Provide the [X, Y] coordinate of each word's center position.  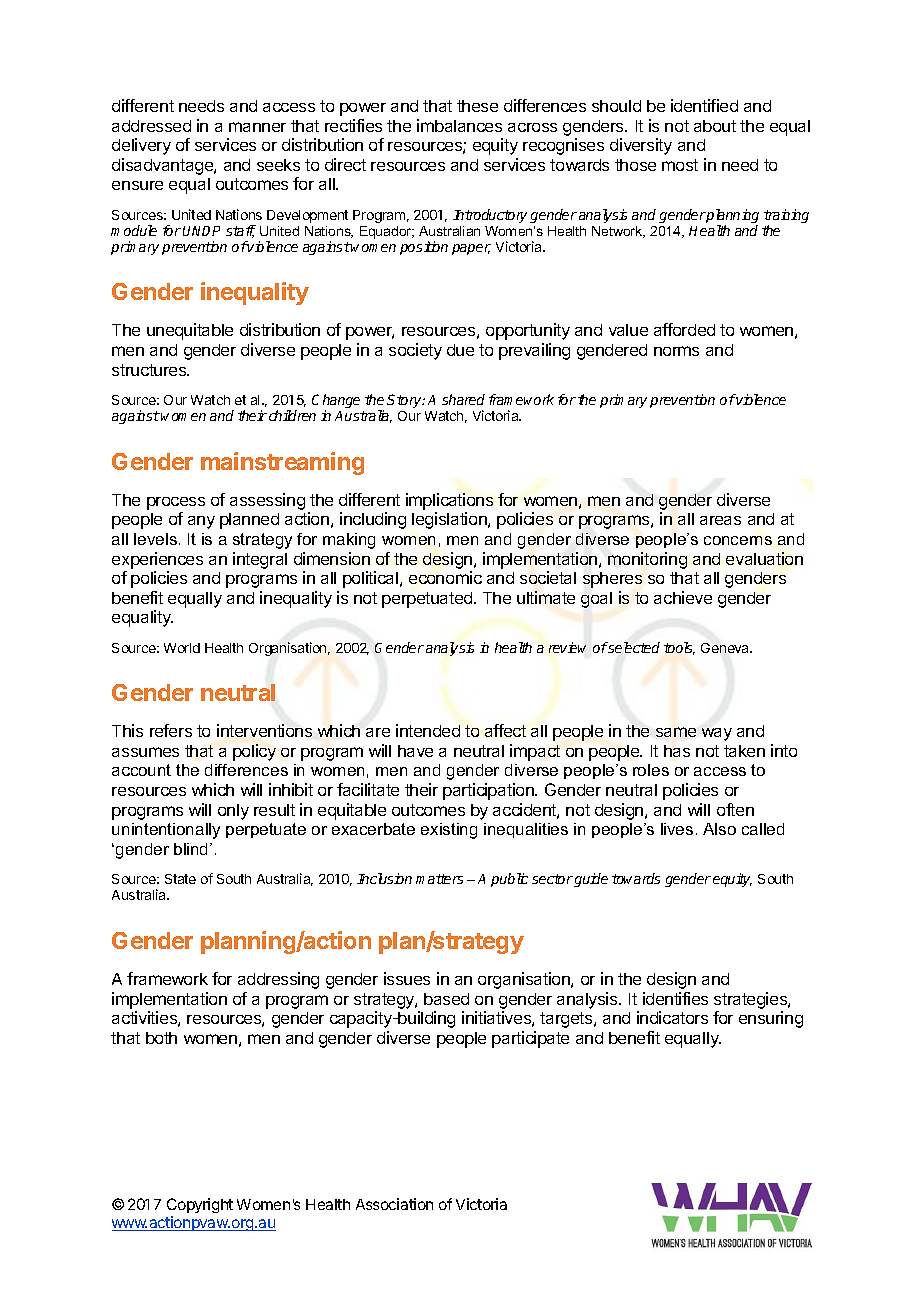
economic [445, 577]
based [446, 999]
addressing [278, 980]
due [460, 350]
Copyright [200, 1207]
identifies [675, 998]
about [715, 126]
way [717, 734]
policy [254, 752]
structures [150, 370]
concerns [738, 540]
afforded [684, 329]
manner [257, 127]
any [201, 522]
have [415, 751]
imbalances [459, 125]
